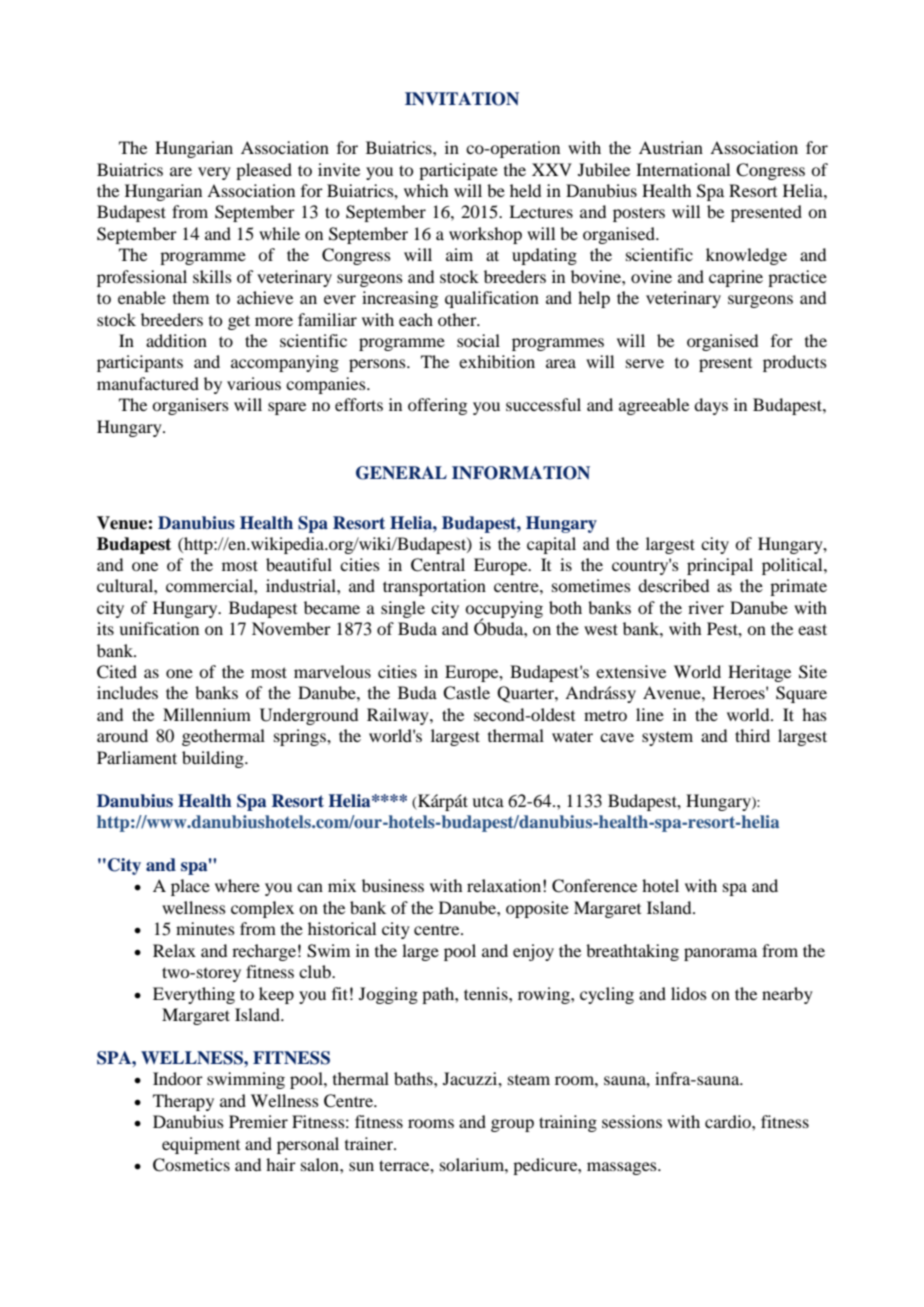  I want to click on building, so click(214, 759).
